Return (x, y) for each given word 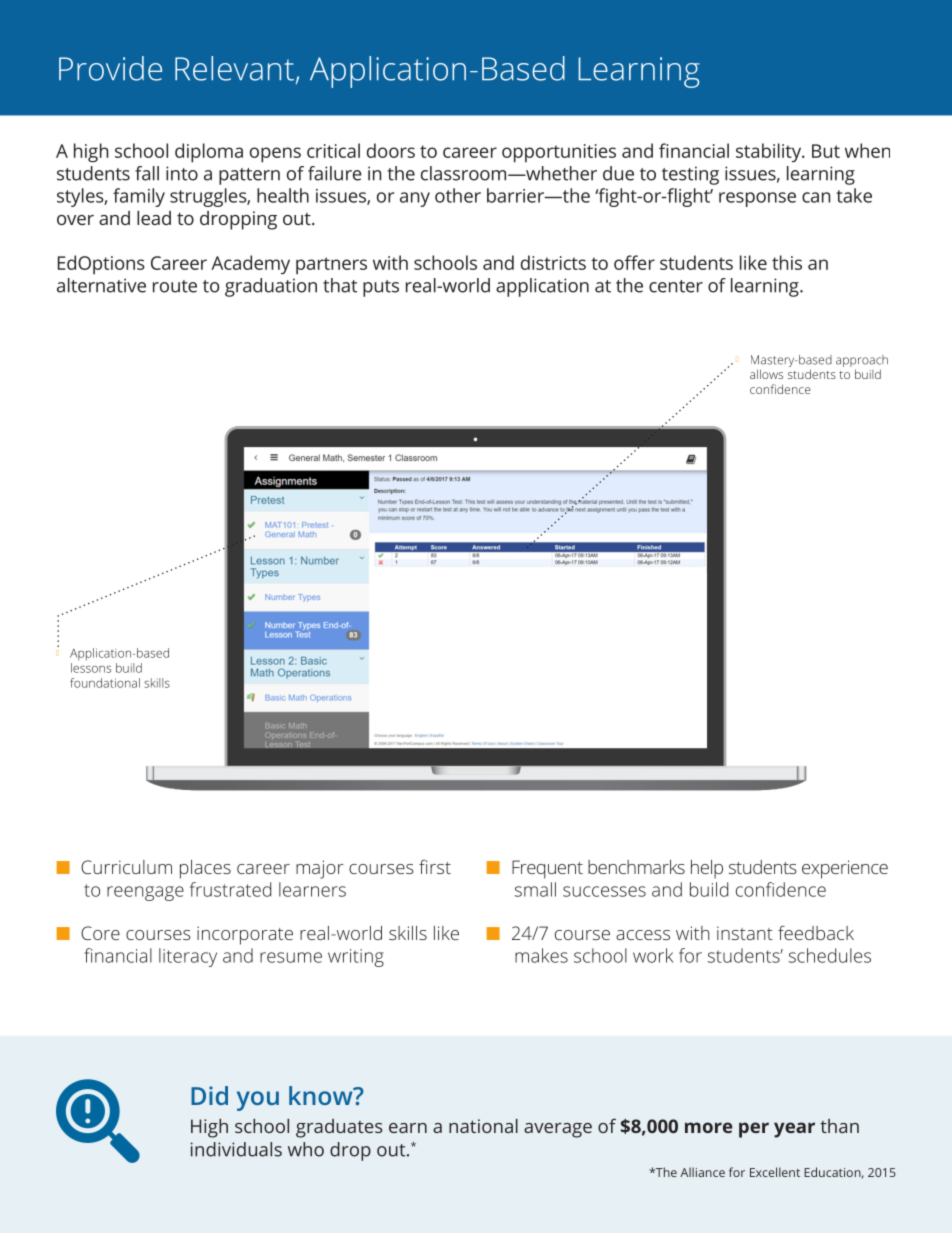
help (707, 869)
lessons (91, 668)
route (175, 286)
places (205, 869)
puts (381, 288)
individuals (236, 1149)
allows (766, 374)
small (535, 889)
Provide (110, 68)
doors (391, 150)
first (435, 866)
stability (770, 152)
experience (845, 869)
